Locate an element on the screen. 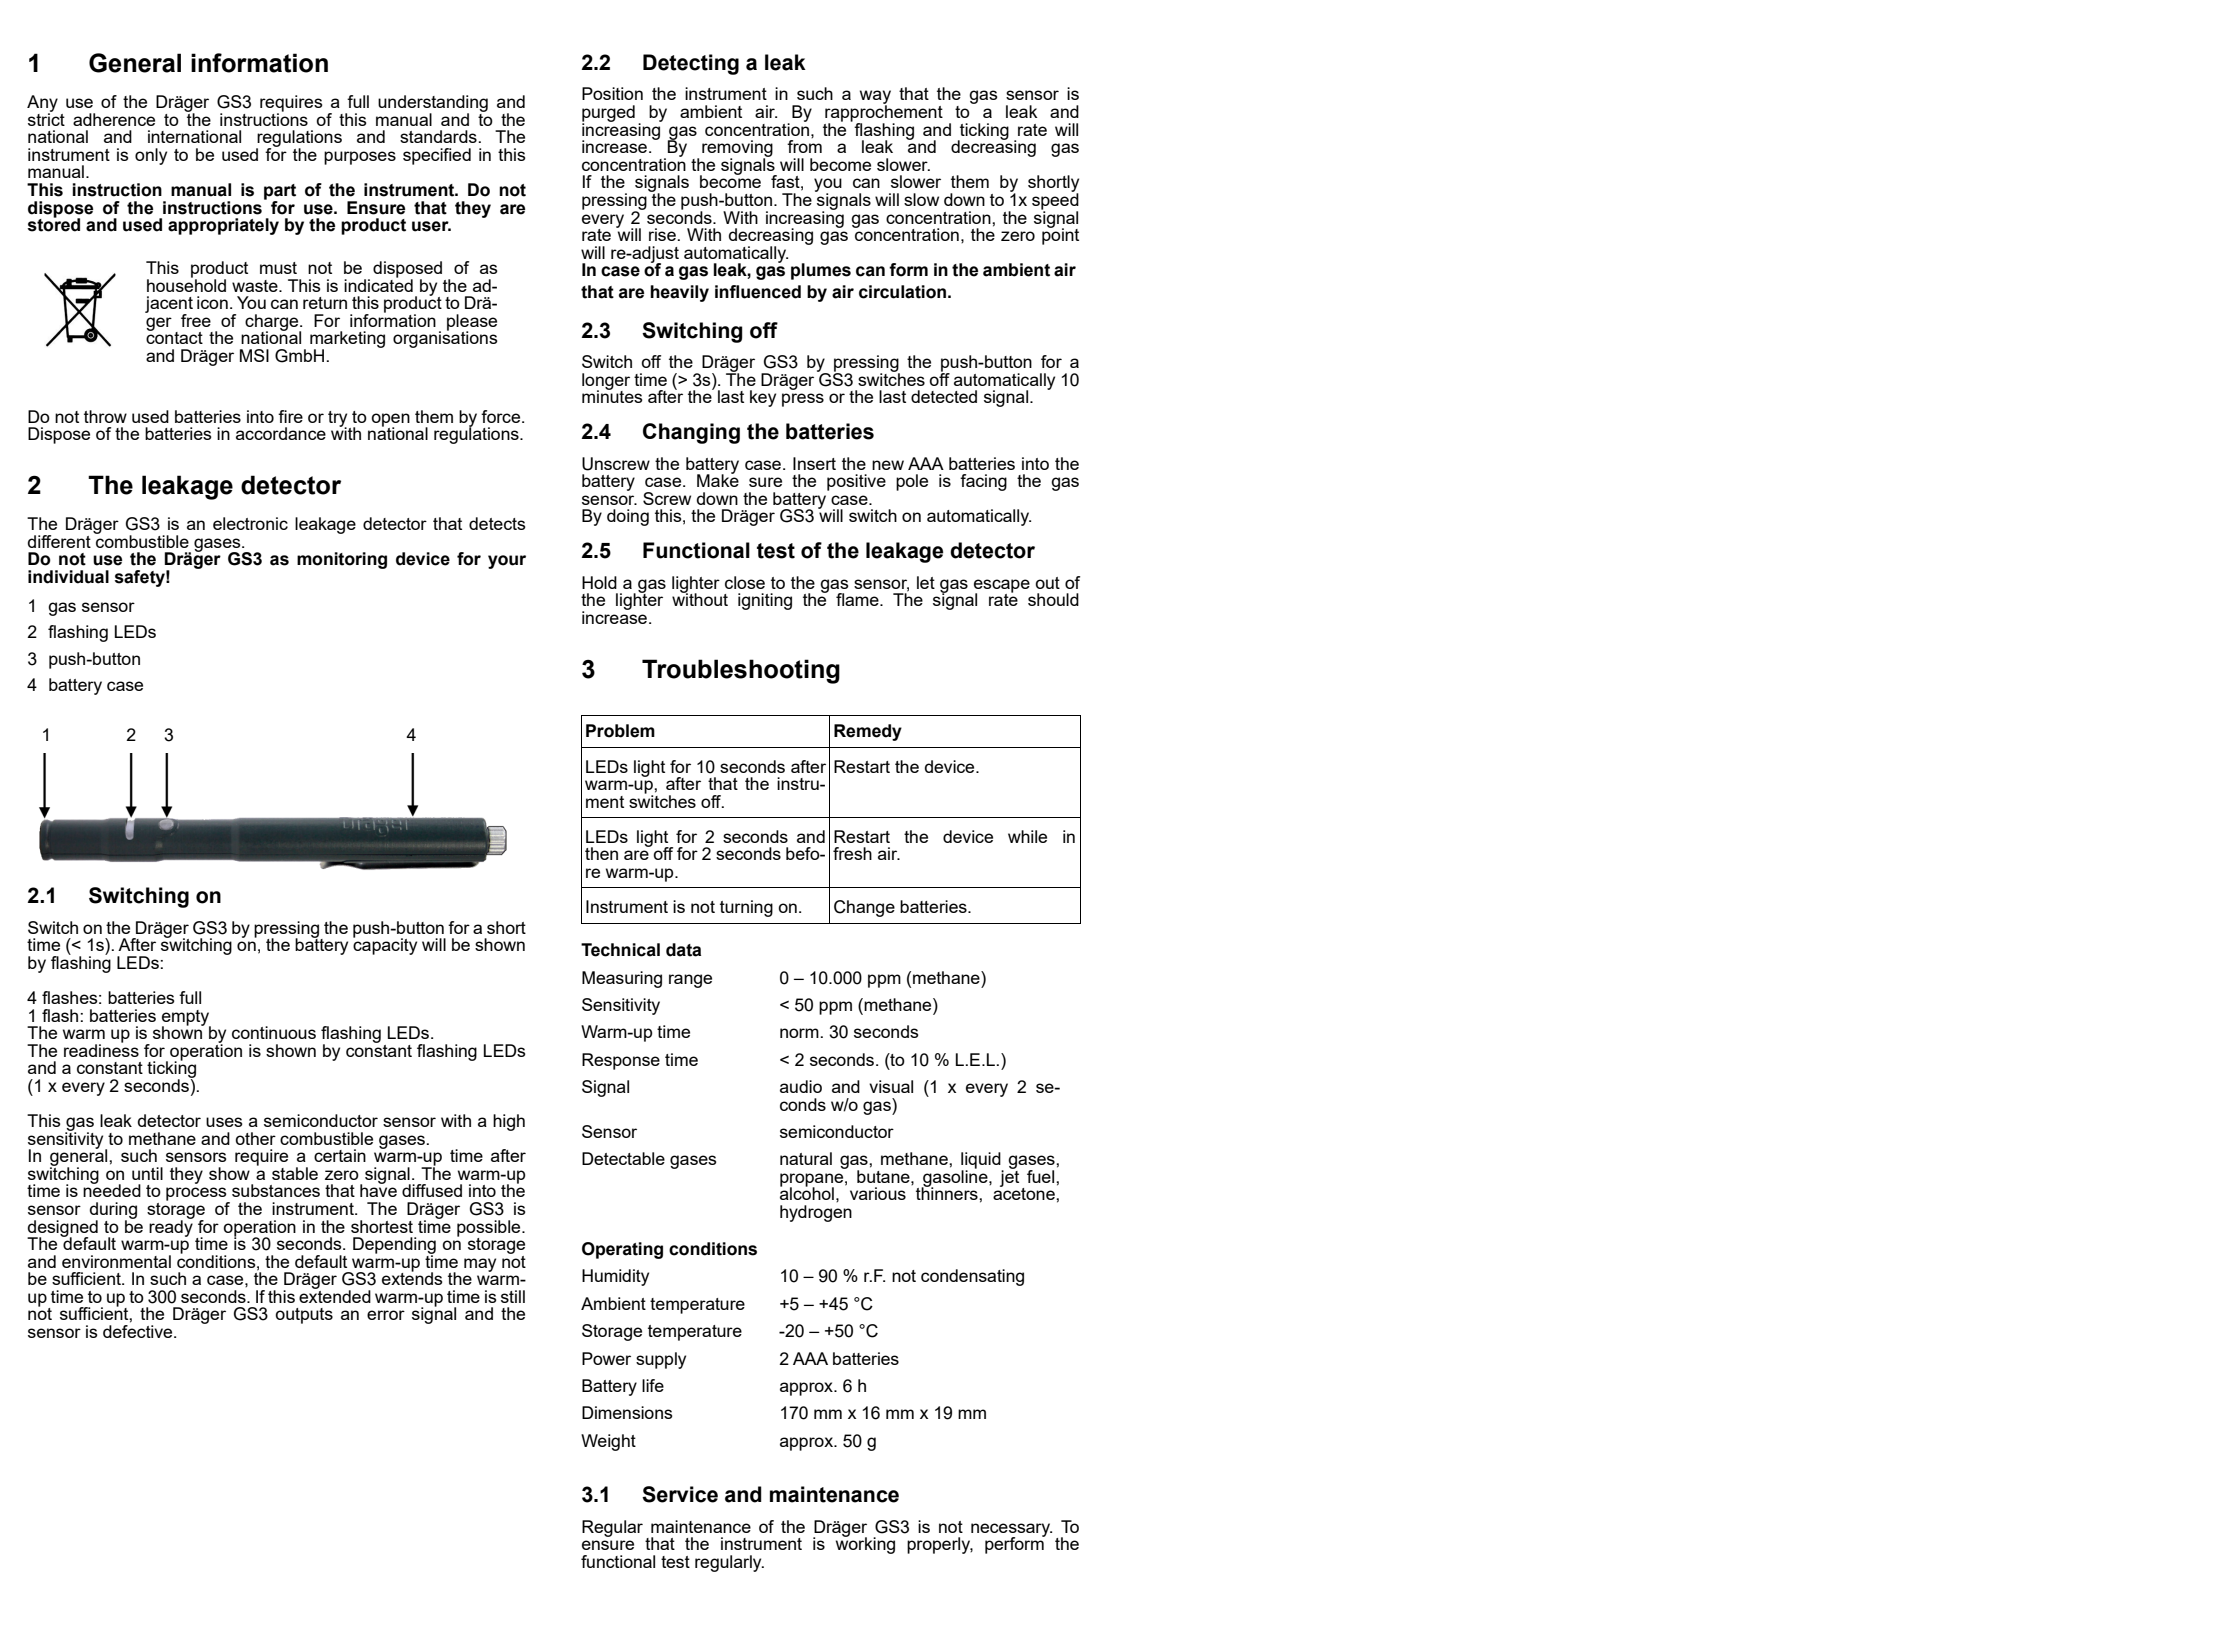  capacity is located at coordinates (385, 945).
